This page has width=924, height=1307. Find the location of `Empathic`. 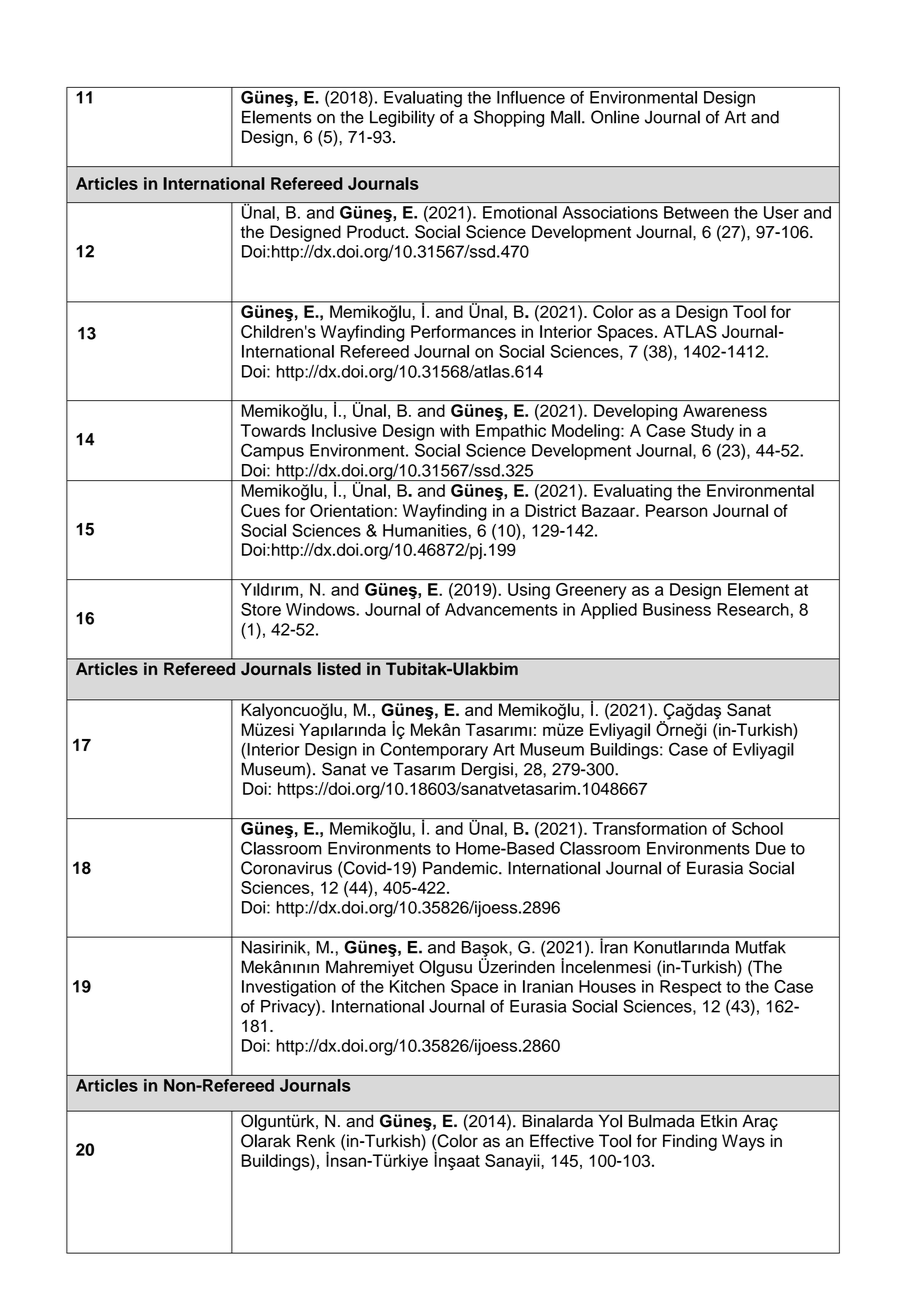

Empathic is located at coordinates (511, 432).
